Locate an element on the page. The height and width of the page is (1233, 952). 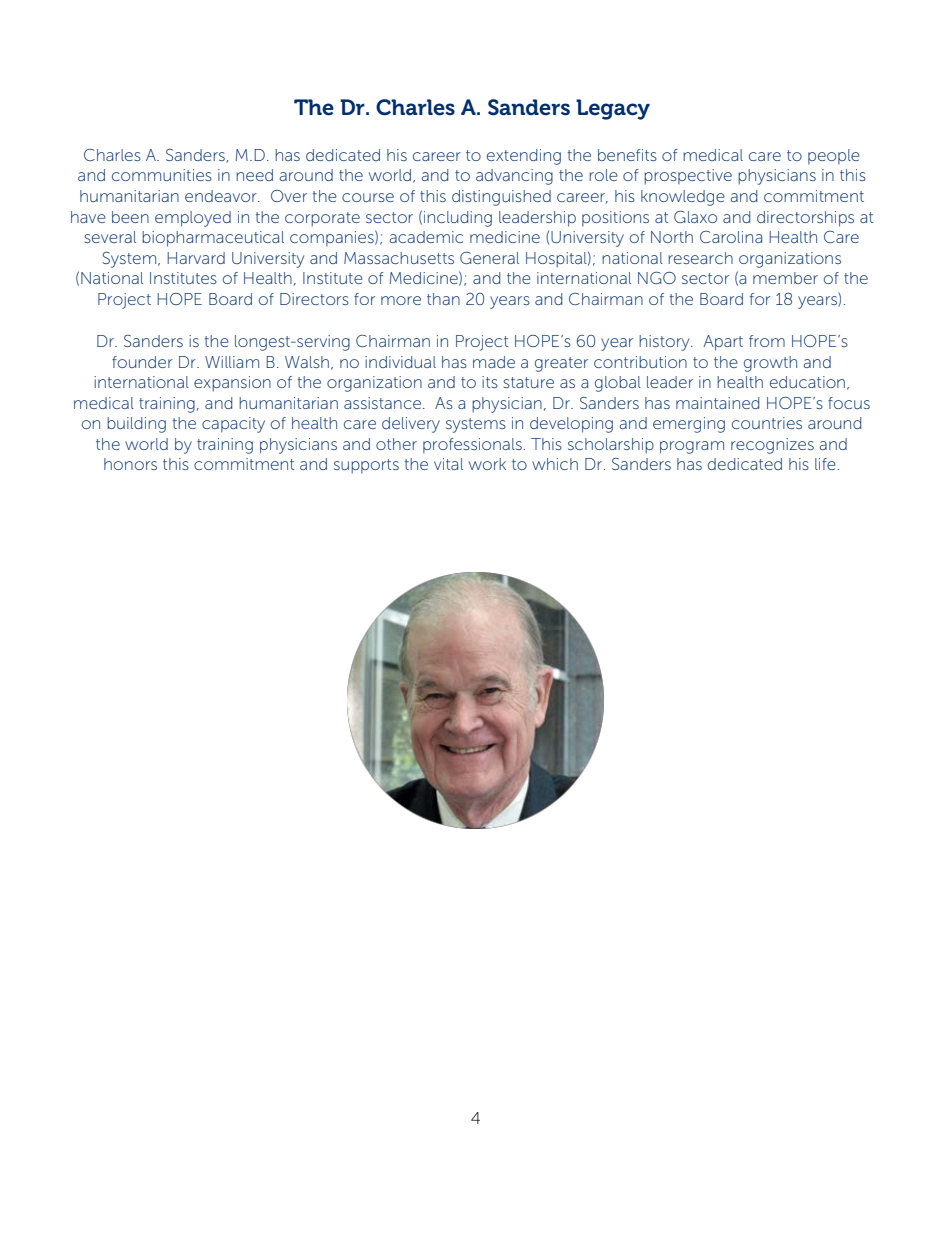
honors is located at coordinates (130, 464).
